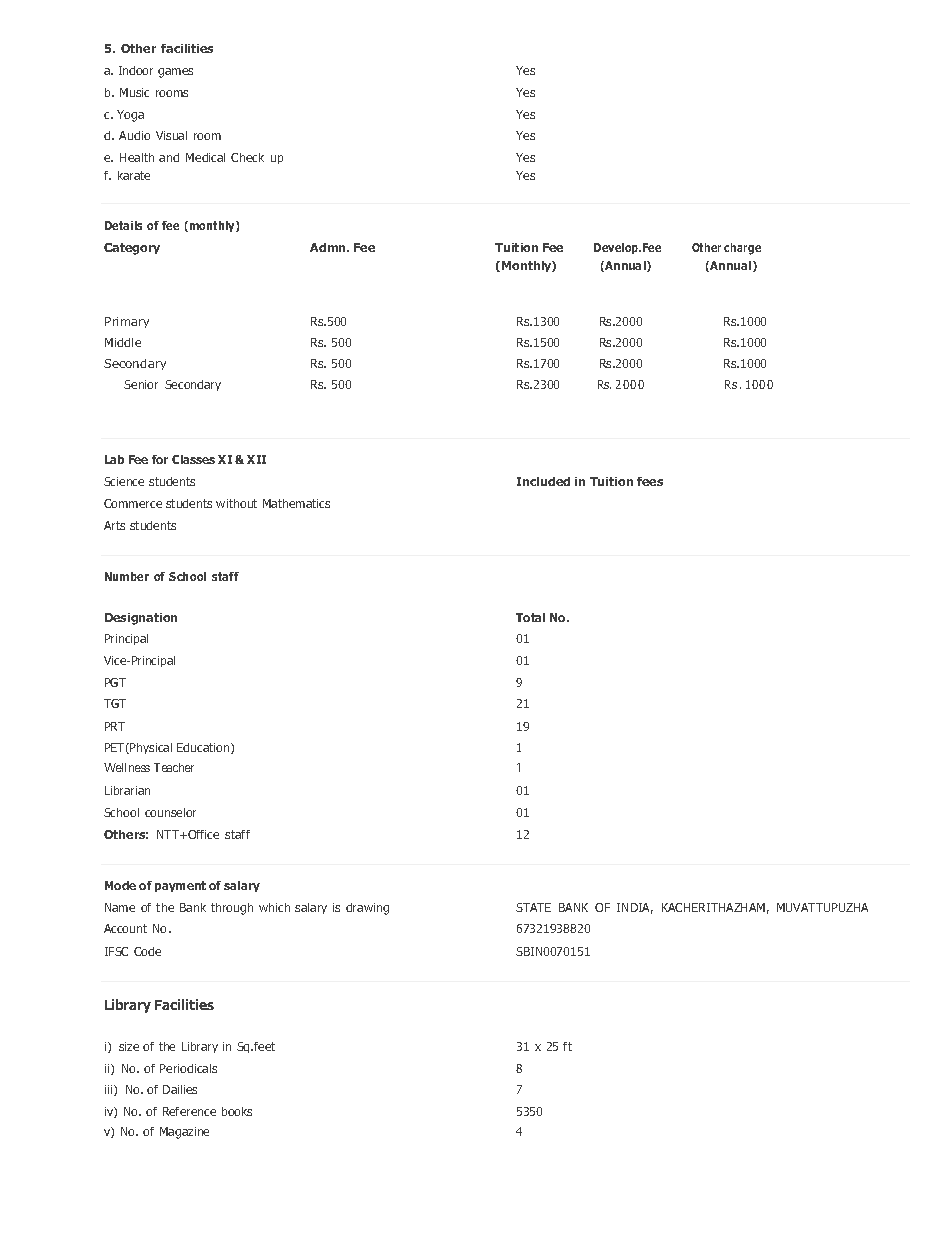 The image size is (952, 1233). What do you see at coordinates (543, 481) in the screenshot?
I see `Included` at bounding box center [543, 481].
